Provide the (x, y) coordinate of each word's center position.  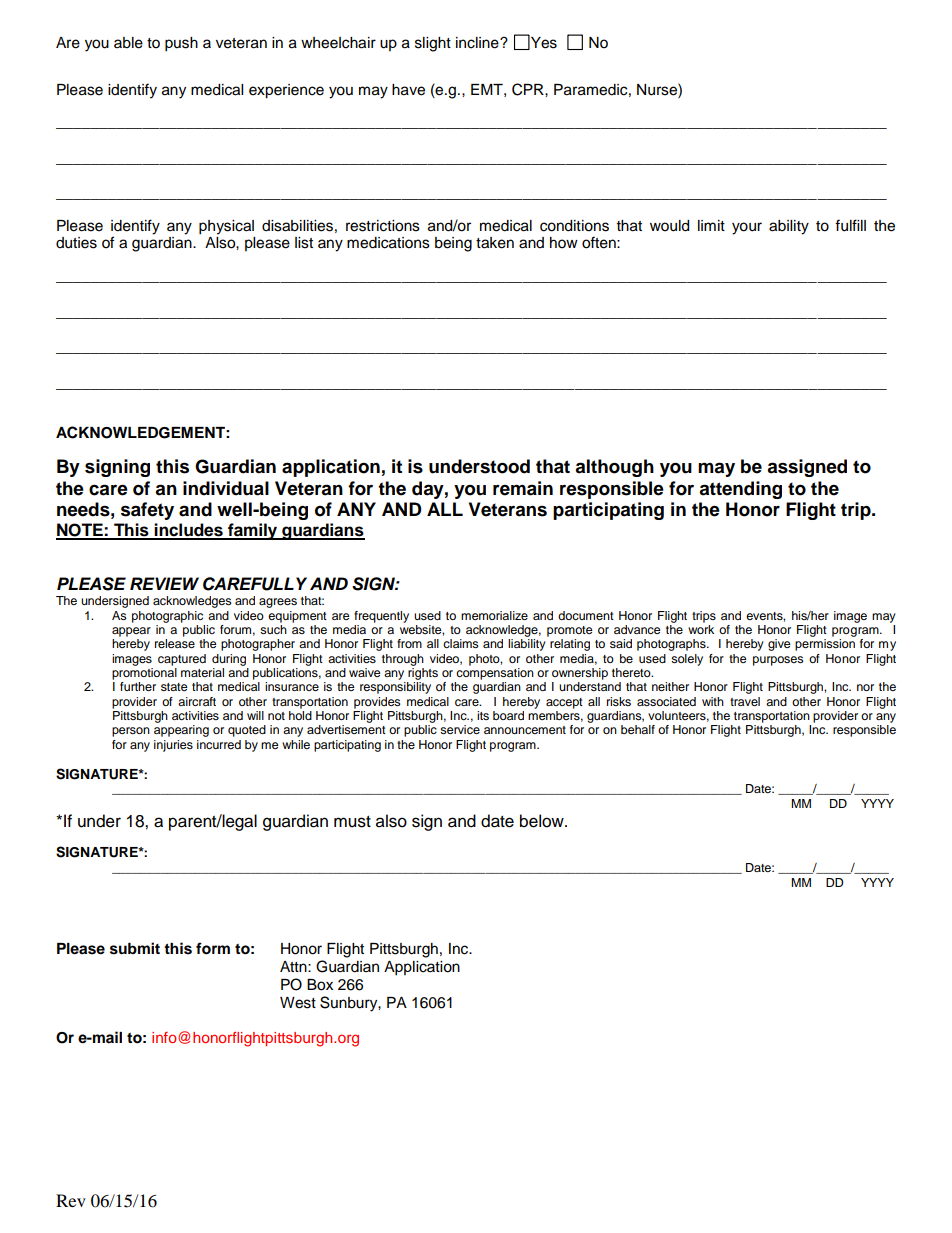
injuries (173, 746)
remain (523, 488)
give (779, 645)
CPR (529, 89)
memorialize (494, 615)
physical (226, 227)
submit (135, 948)
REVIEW (164, 583)
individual (226, 488)
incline (478, 43)
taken (495, 243)
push (181, 44)
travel (745, 701)
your (747, 228)
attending (740, 490)
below (543, 821)
